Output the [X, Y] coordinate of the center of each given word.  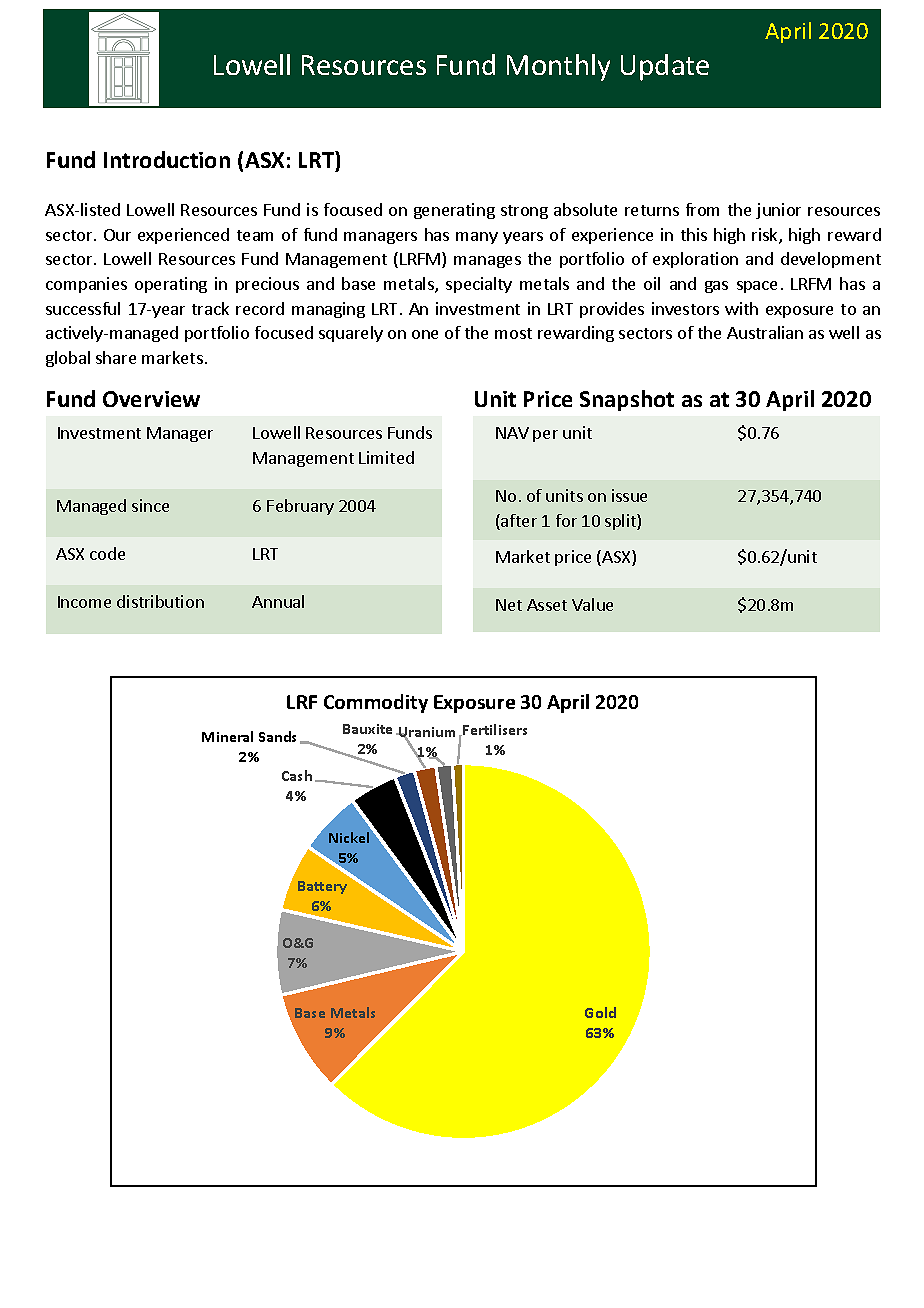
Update [665, 67]
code [107, 553]
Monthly [558, 67]
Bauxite [367, 729]
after [518, 522]
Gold [600, 1012]
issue [629, 495]
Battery [322, 887]
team [255, 235]
